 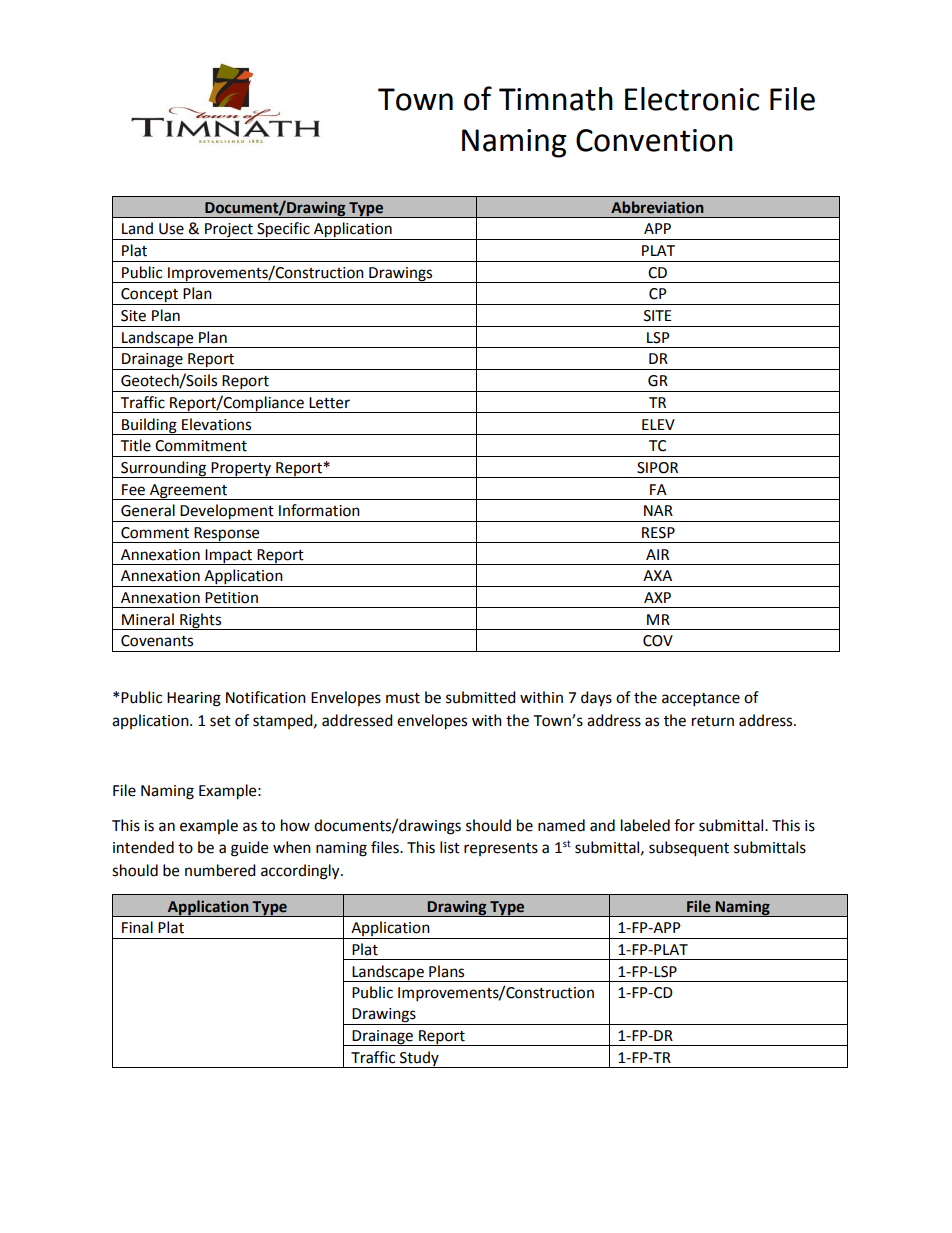 I want to click on subsequent, so click(x=689, y=849).
